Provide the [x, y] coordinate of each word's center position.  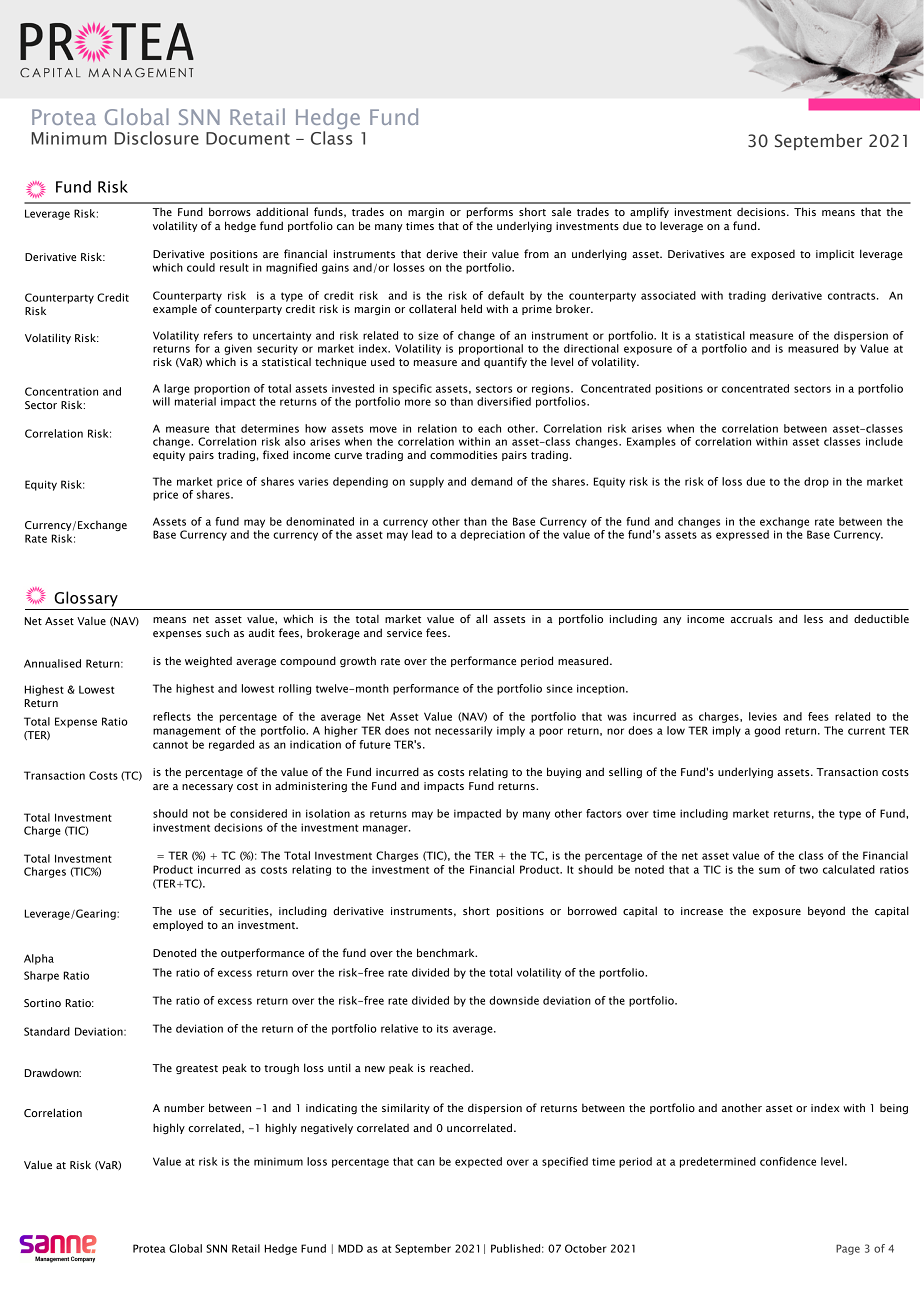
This [805, 211]
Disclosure [157, 138]
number [184, 1107]
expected [478, 1162]
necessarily [463, 731]
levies [763, 716]
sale [561, 212]
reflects [172, 716]
